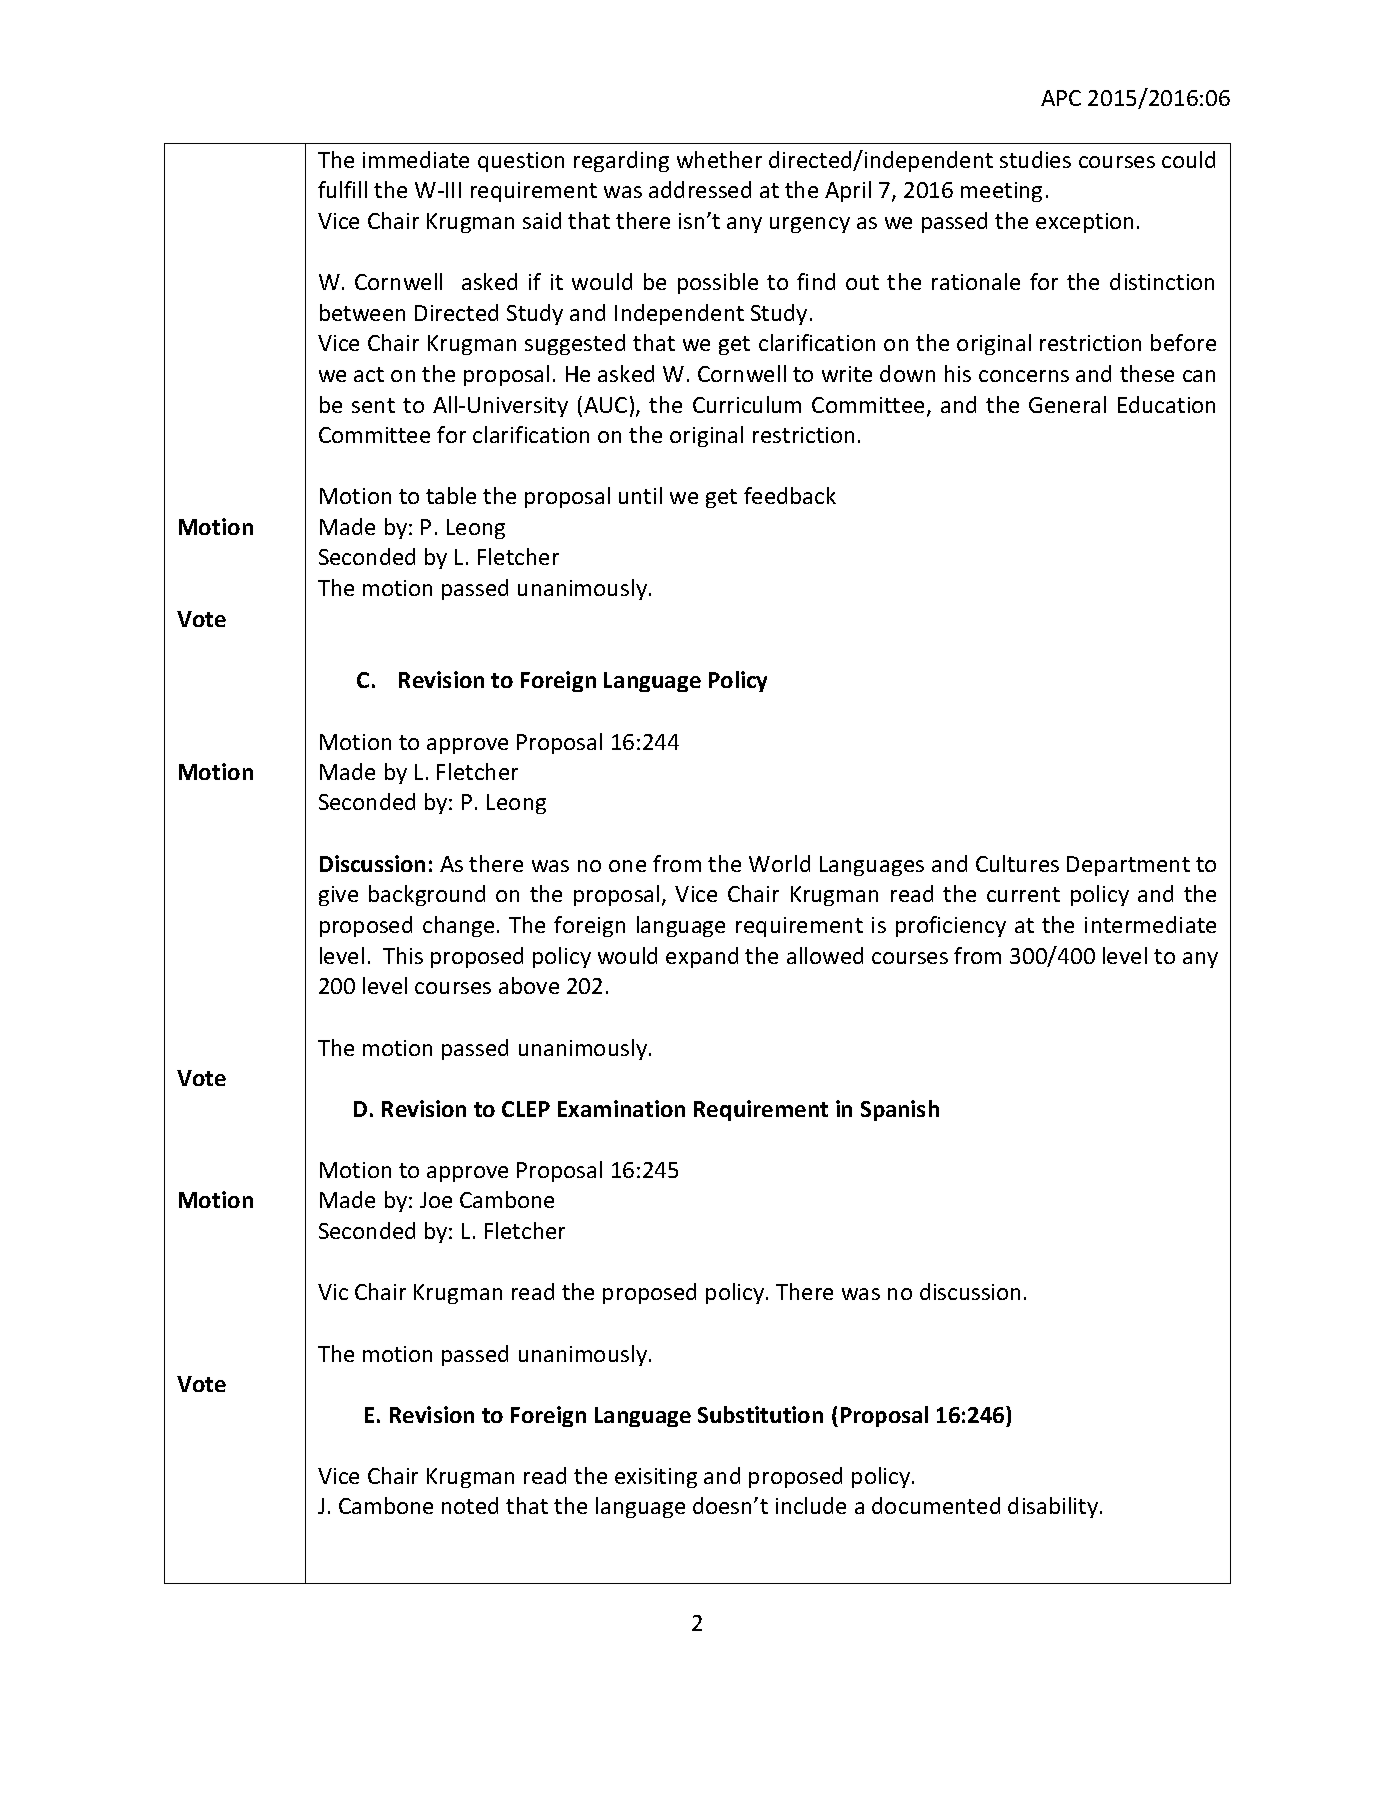 Image resolution: width=1395 pixels, height=1805 pixels. Describe the element at coordinates (900, 1110) in the document. I see `Spanish` at that location.
